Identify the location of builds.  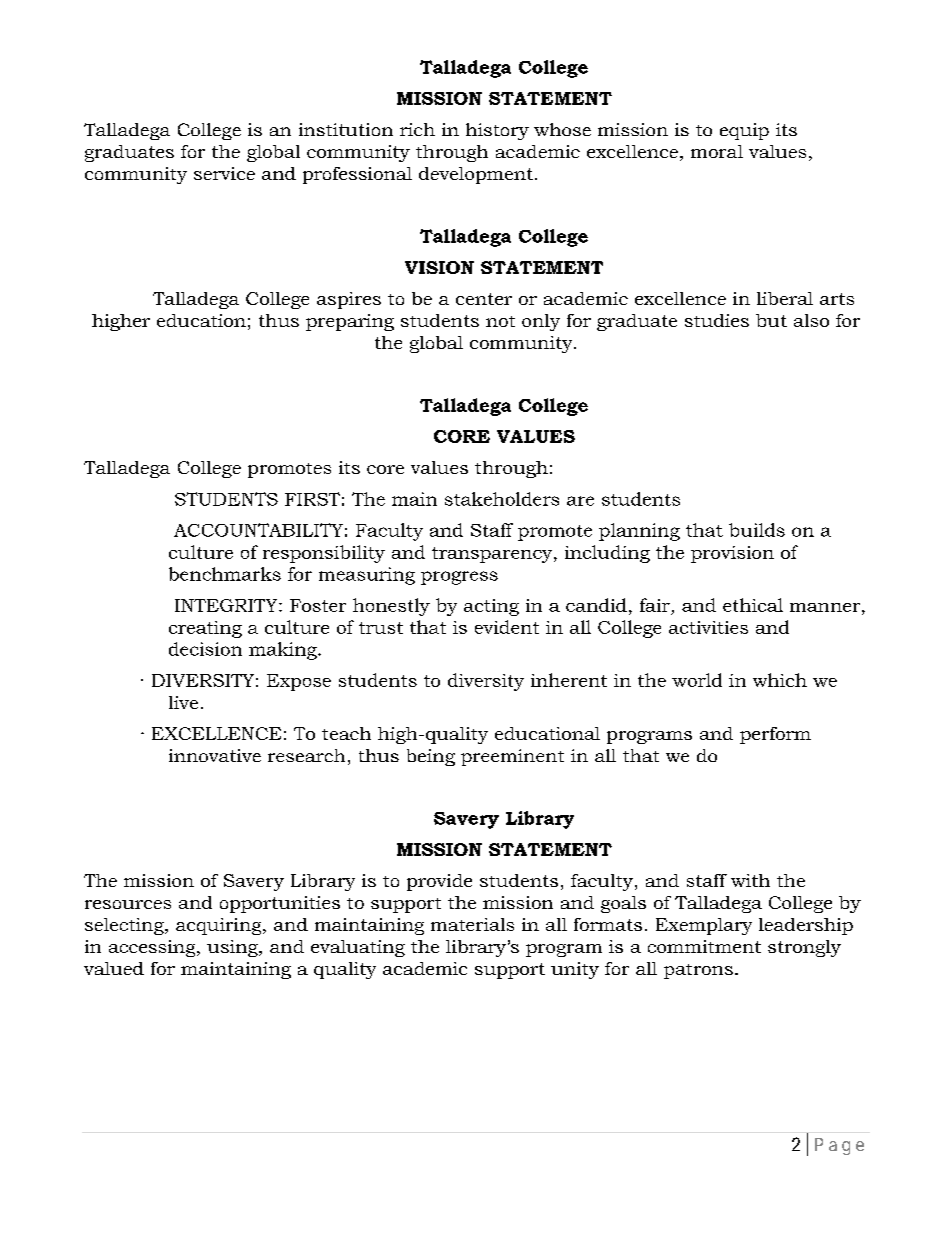
(757, 530).
